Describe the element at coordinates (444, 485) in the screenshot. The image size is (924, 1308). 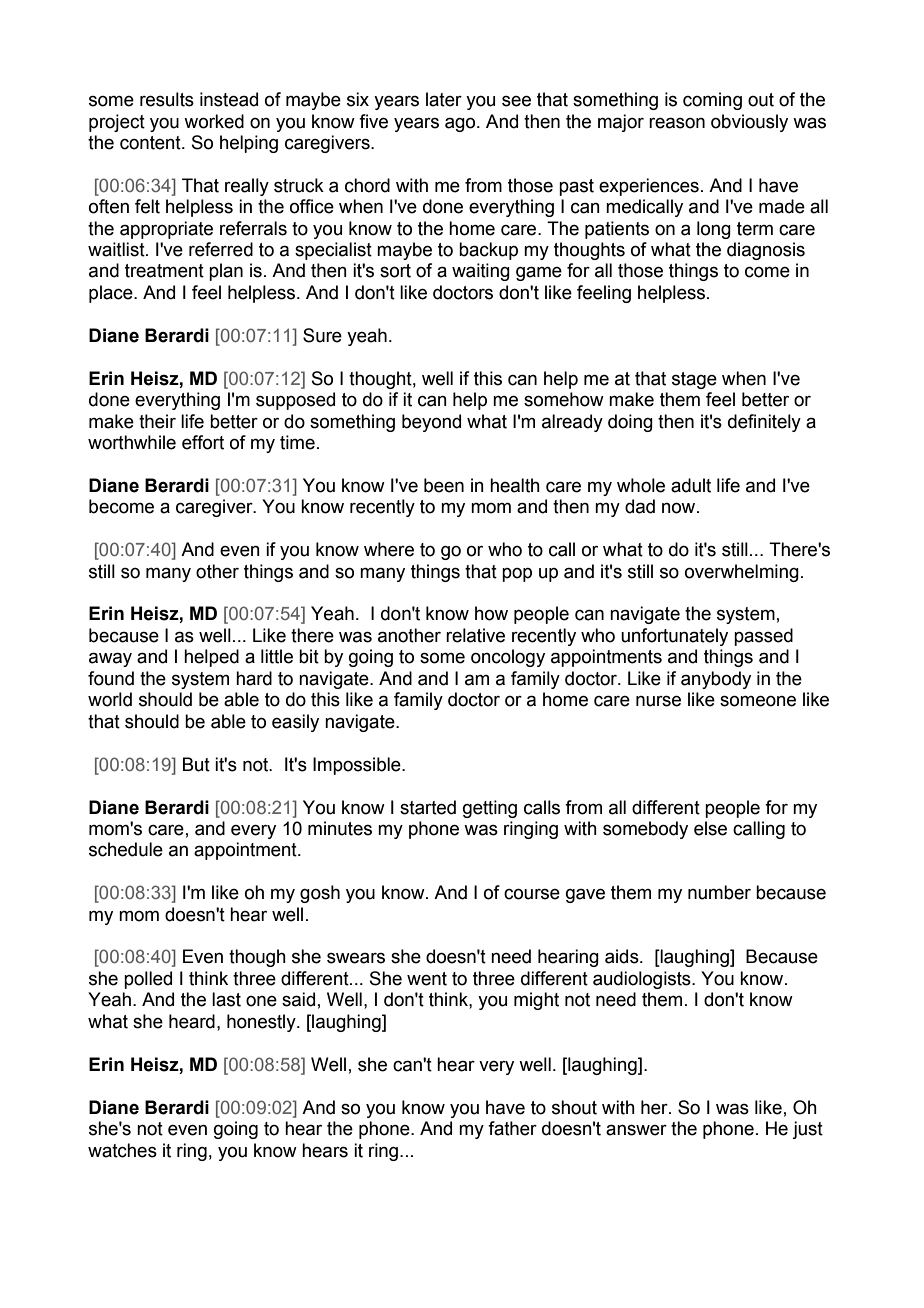
I see `been` at that location.
